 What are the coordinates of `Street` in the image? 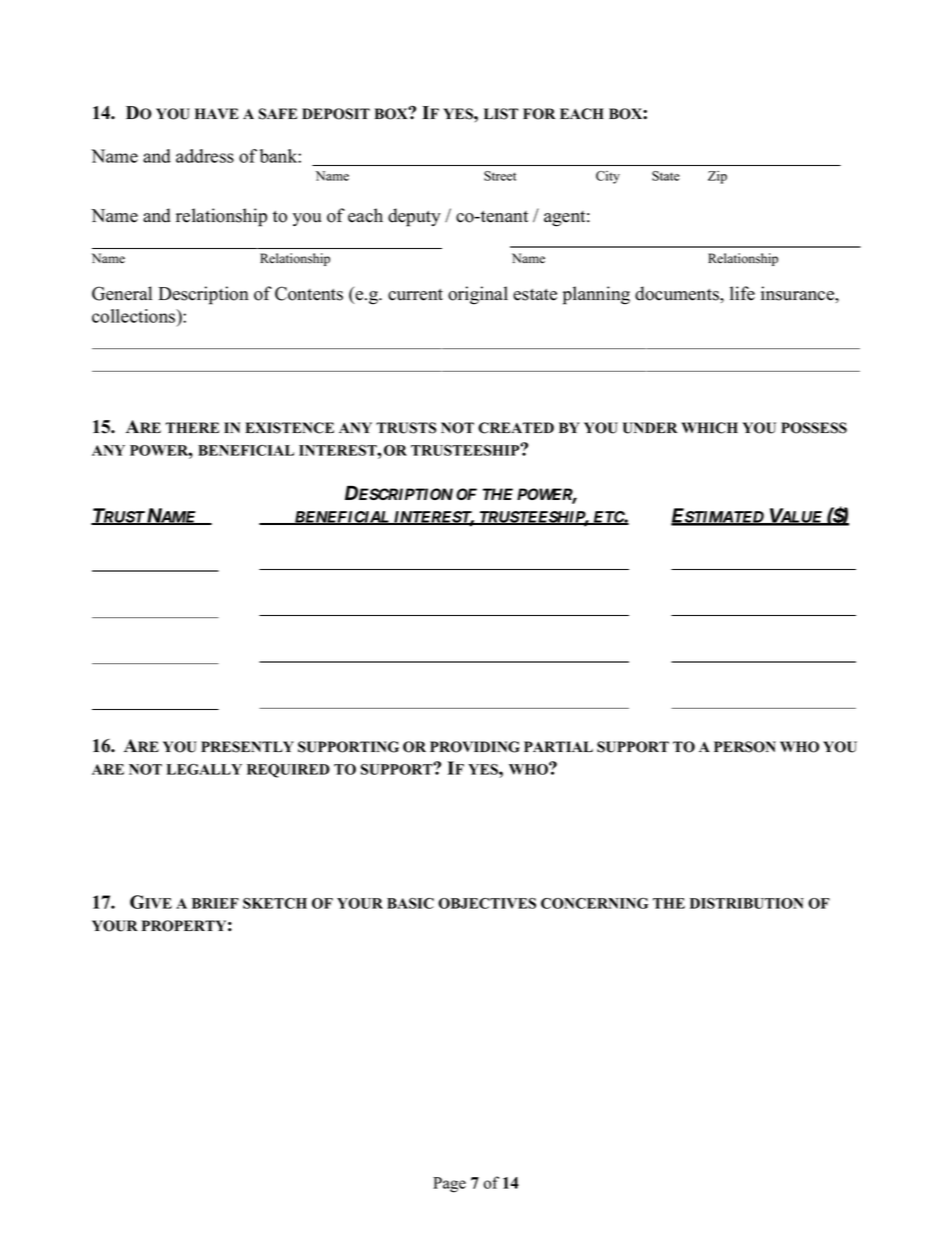 It's located at (500, 176).
